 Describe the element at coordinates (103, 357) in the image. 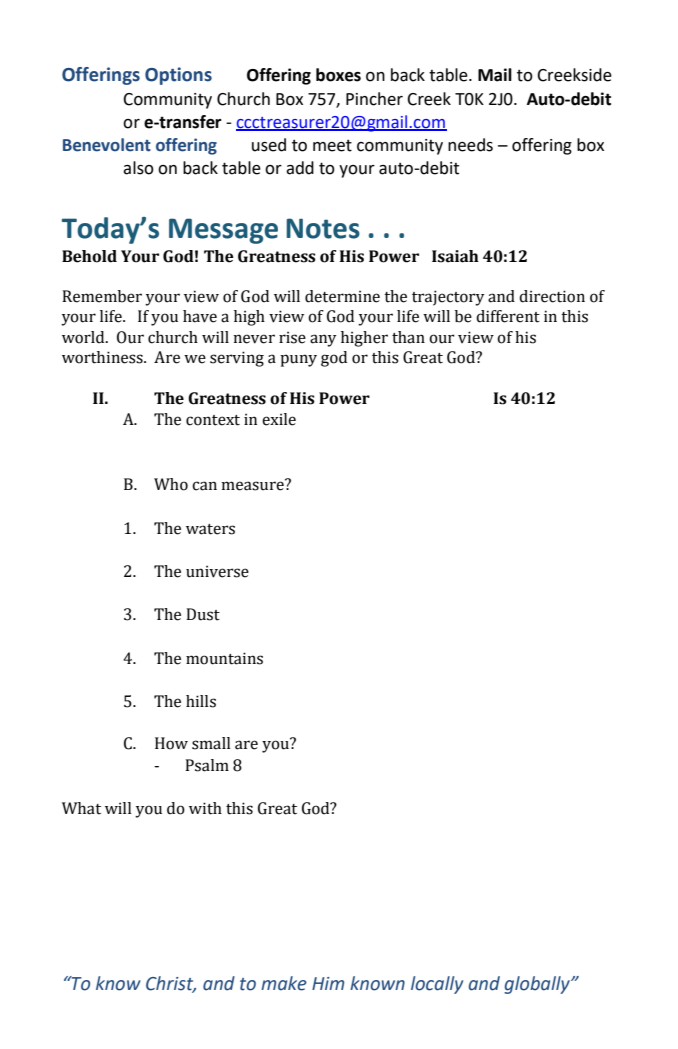

I see `worthiness` at that location.
